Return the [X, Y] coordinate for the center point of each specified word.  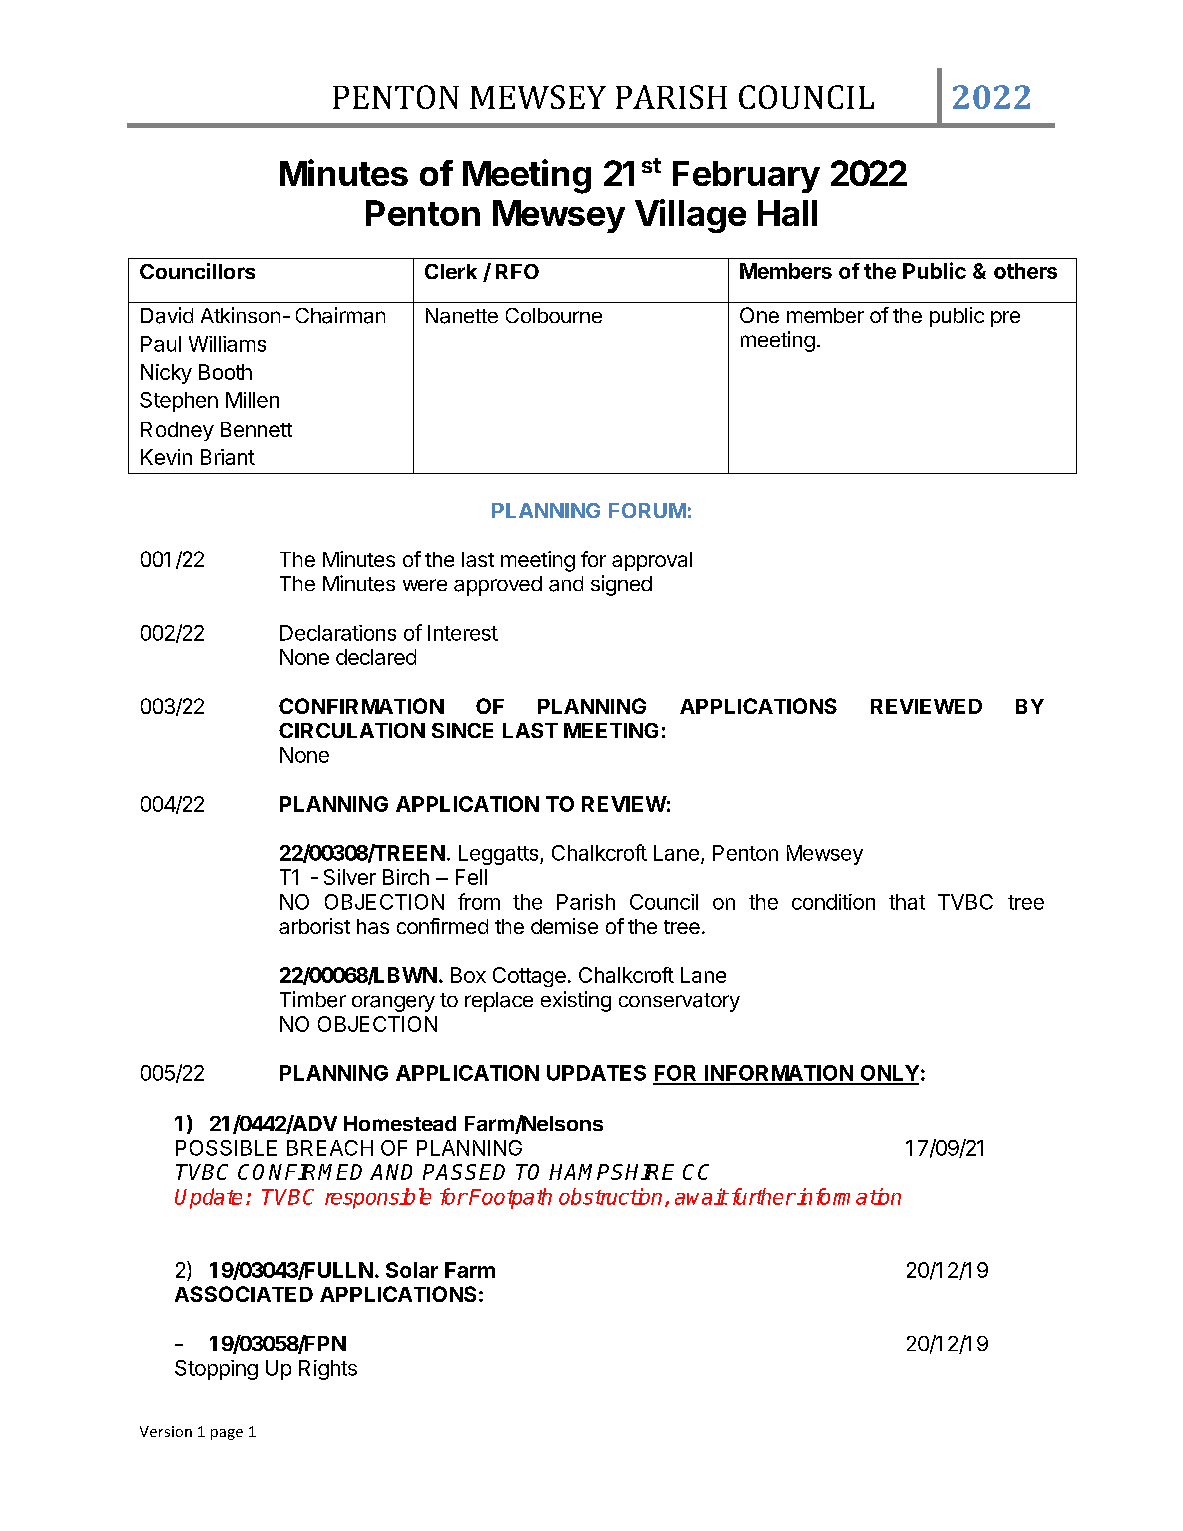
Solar [412, 1270]
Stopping [216, 1370]
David [167, 315]
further [762, 1196]
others [1025, 271]
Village [690, 216]
